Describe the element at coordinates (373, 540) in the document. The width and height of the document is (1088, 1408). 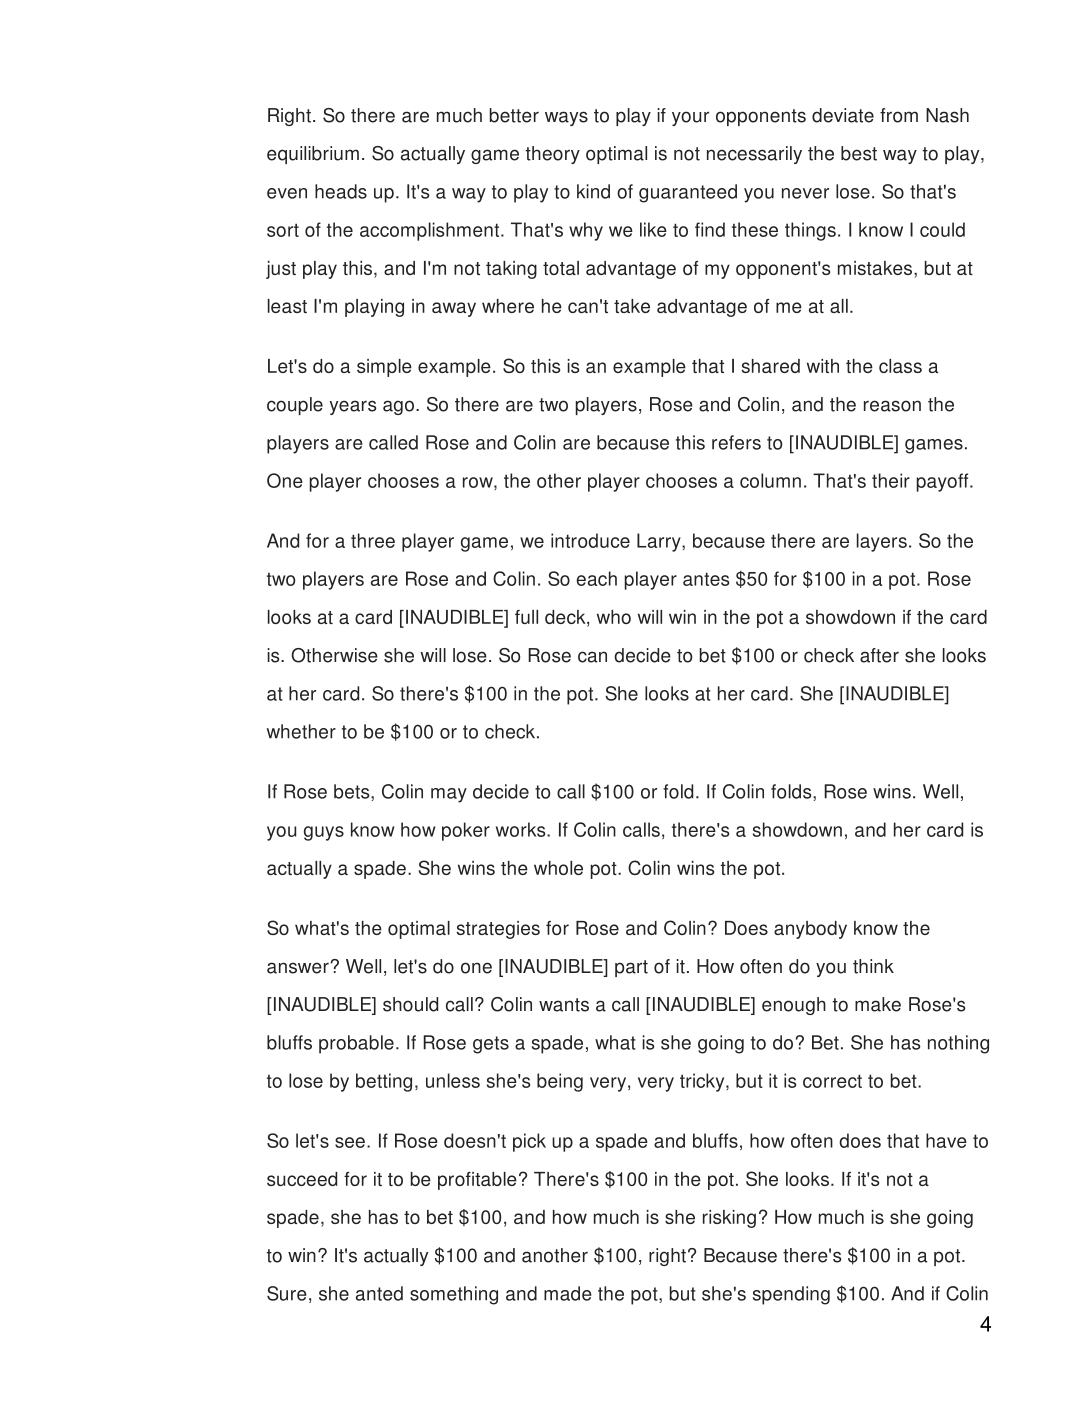
I see `three` at that location.
